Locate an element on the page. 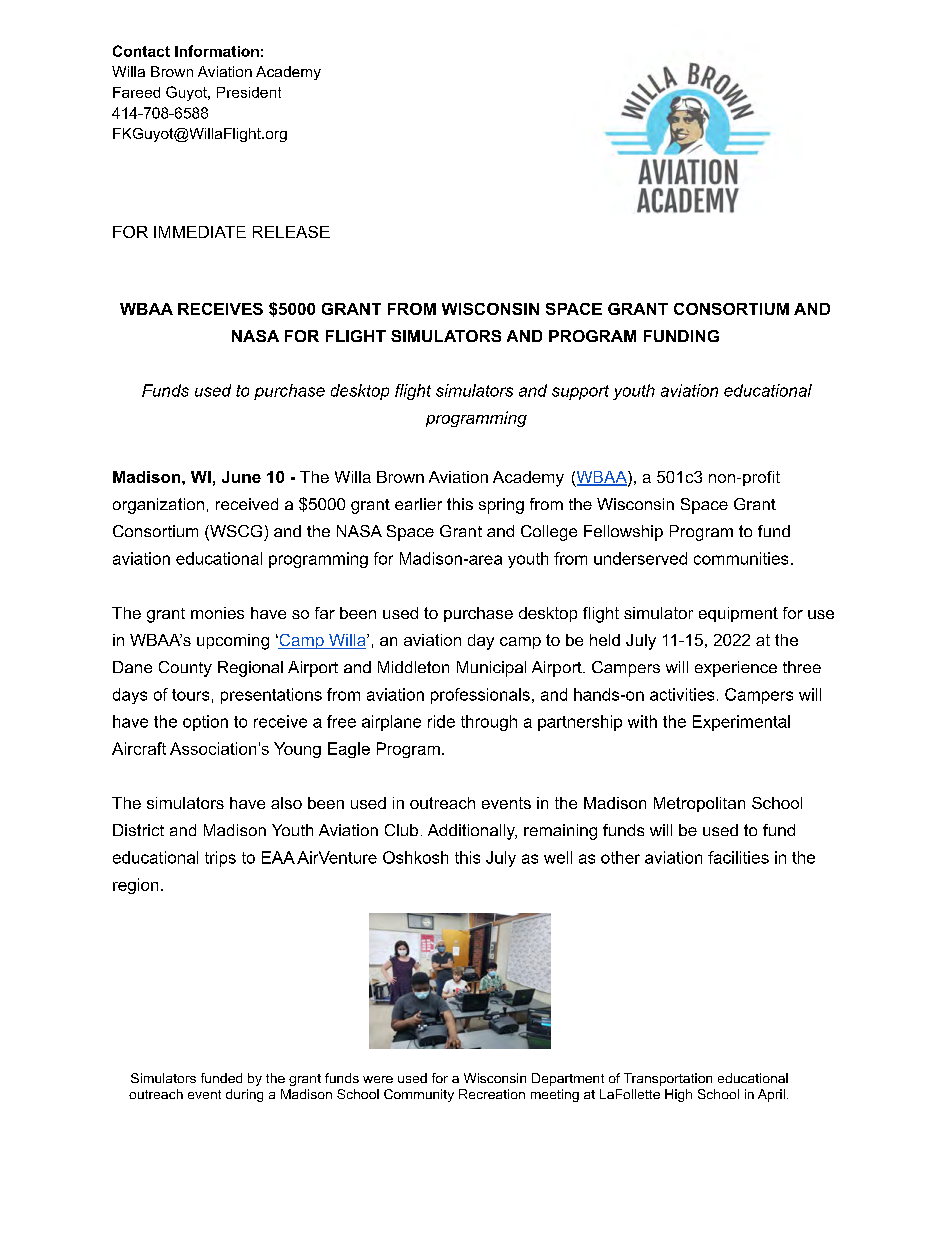 The width and height of the image is (952, 1233). President is located at coordinates (249, 92).
